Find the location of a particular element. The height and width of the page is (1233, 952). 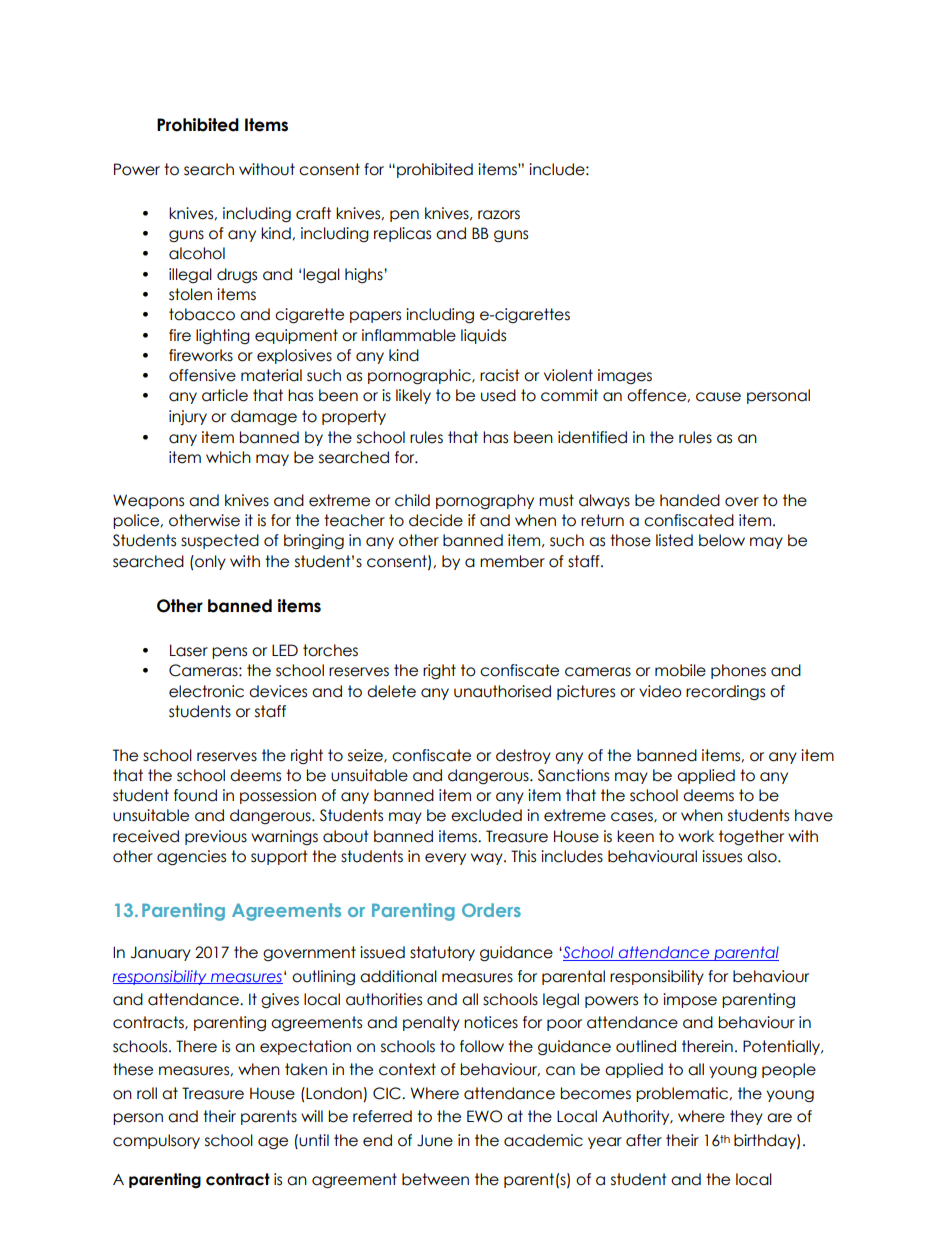

recordings is located at coordinates (725, 692).
